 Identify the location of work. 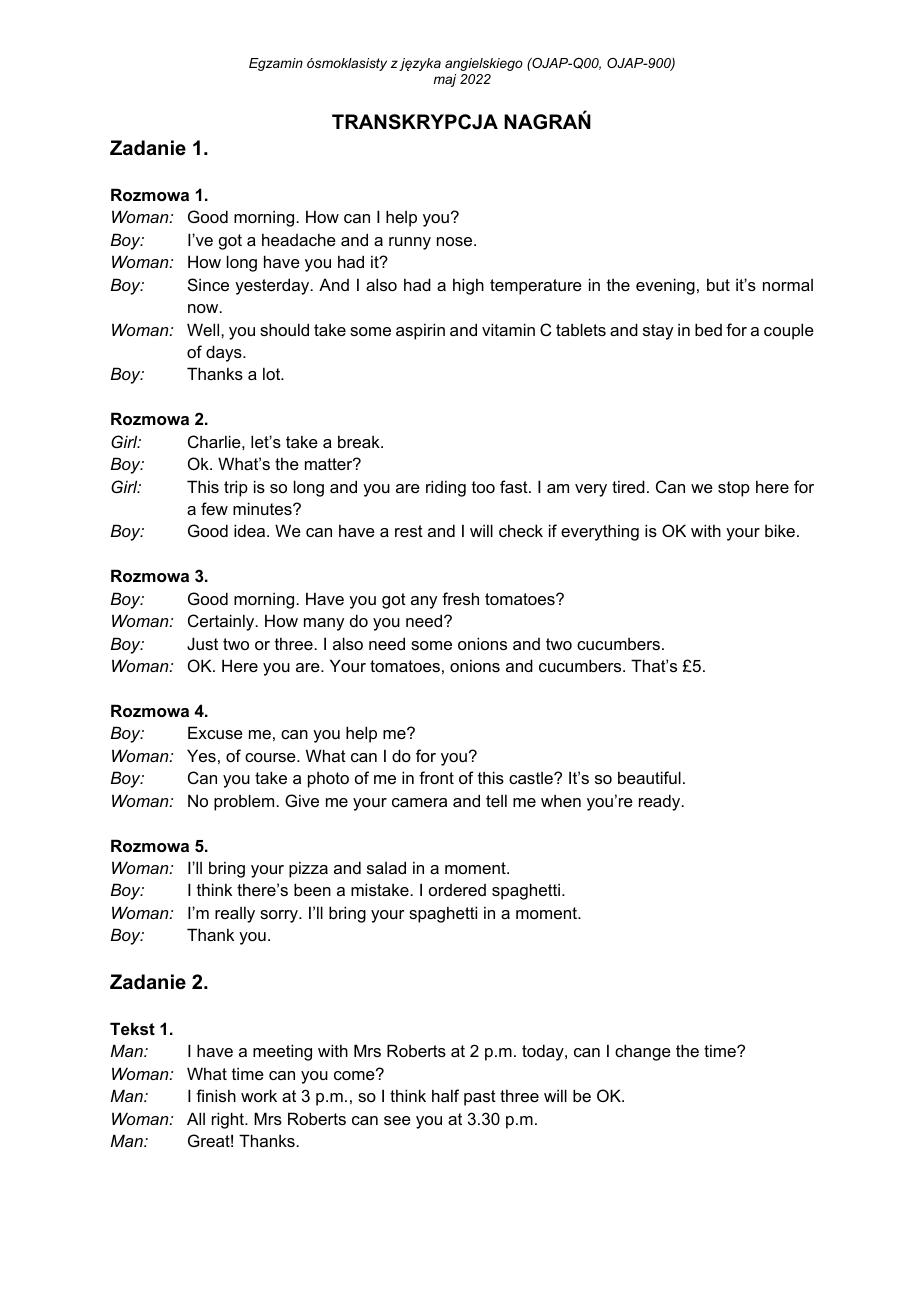
(259, 1095).
